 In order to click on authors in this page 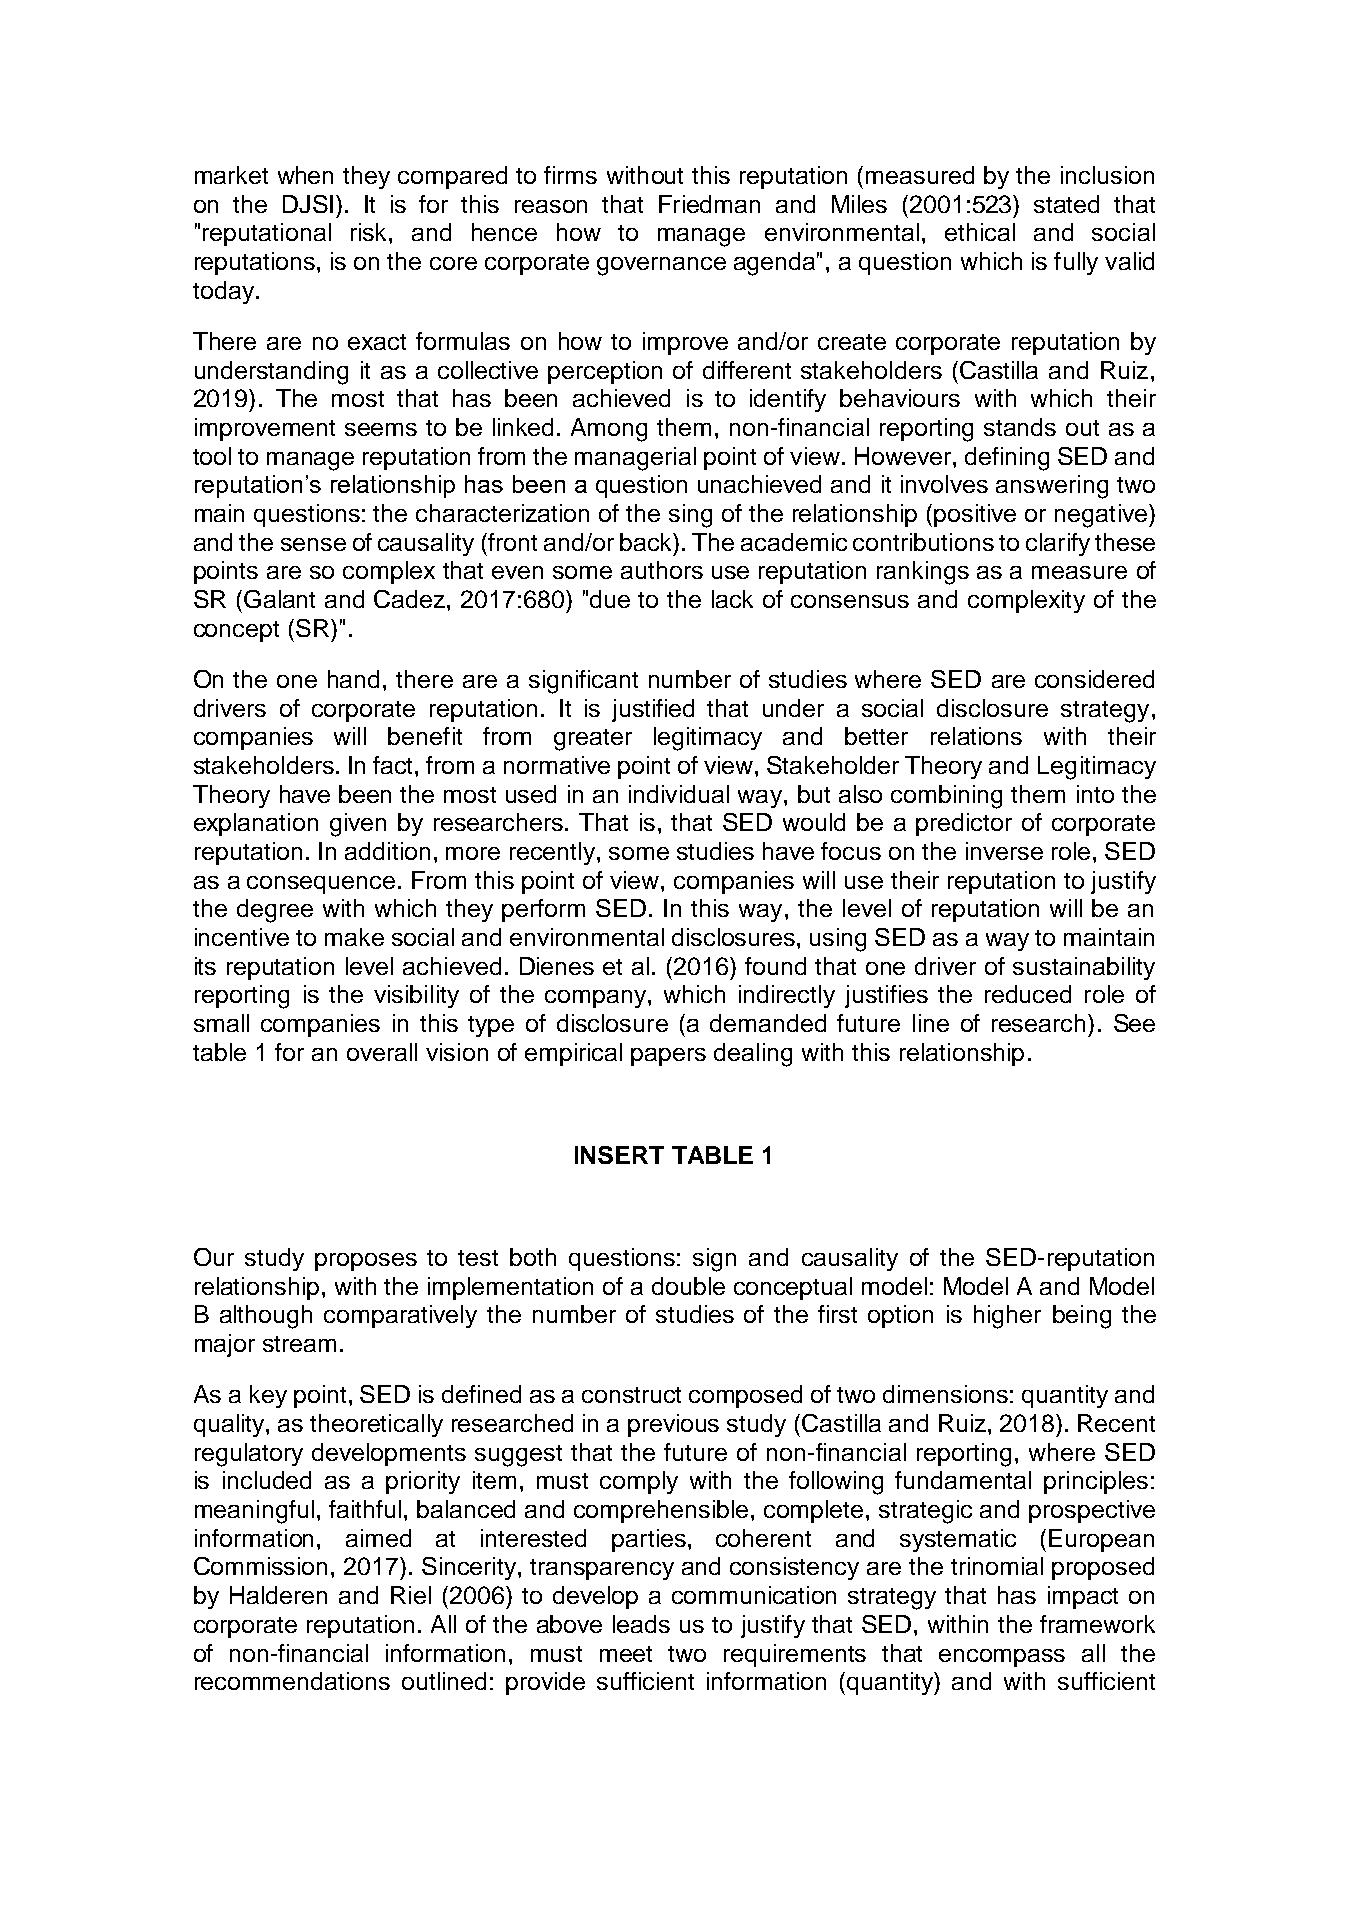, I will do `click(662, 570)`.
